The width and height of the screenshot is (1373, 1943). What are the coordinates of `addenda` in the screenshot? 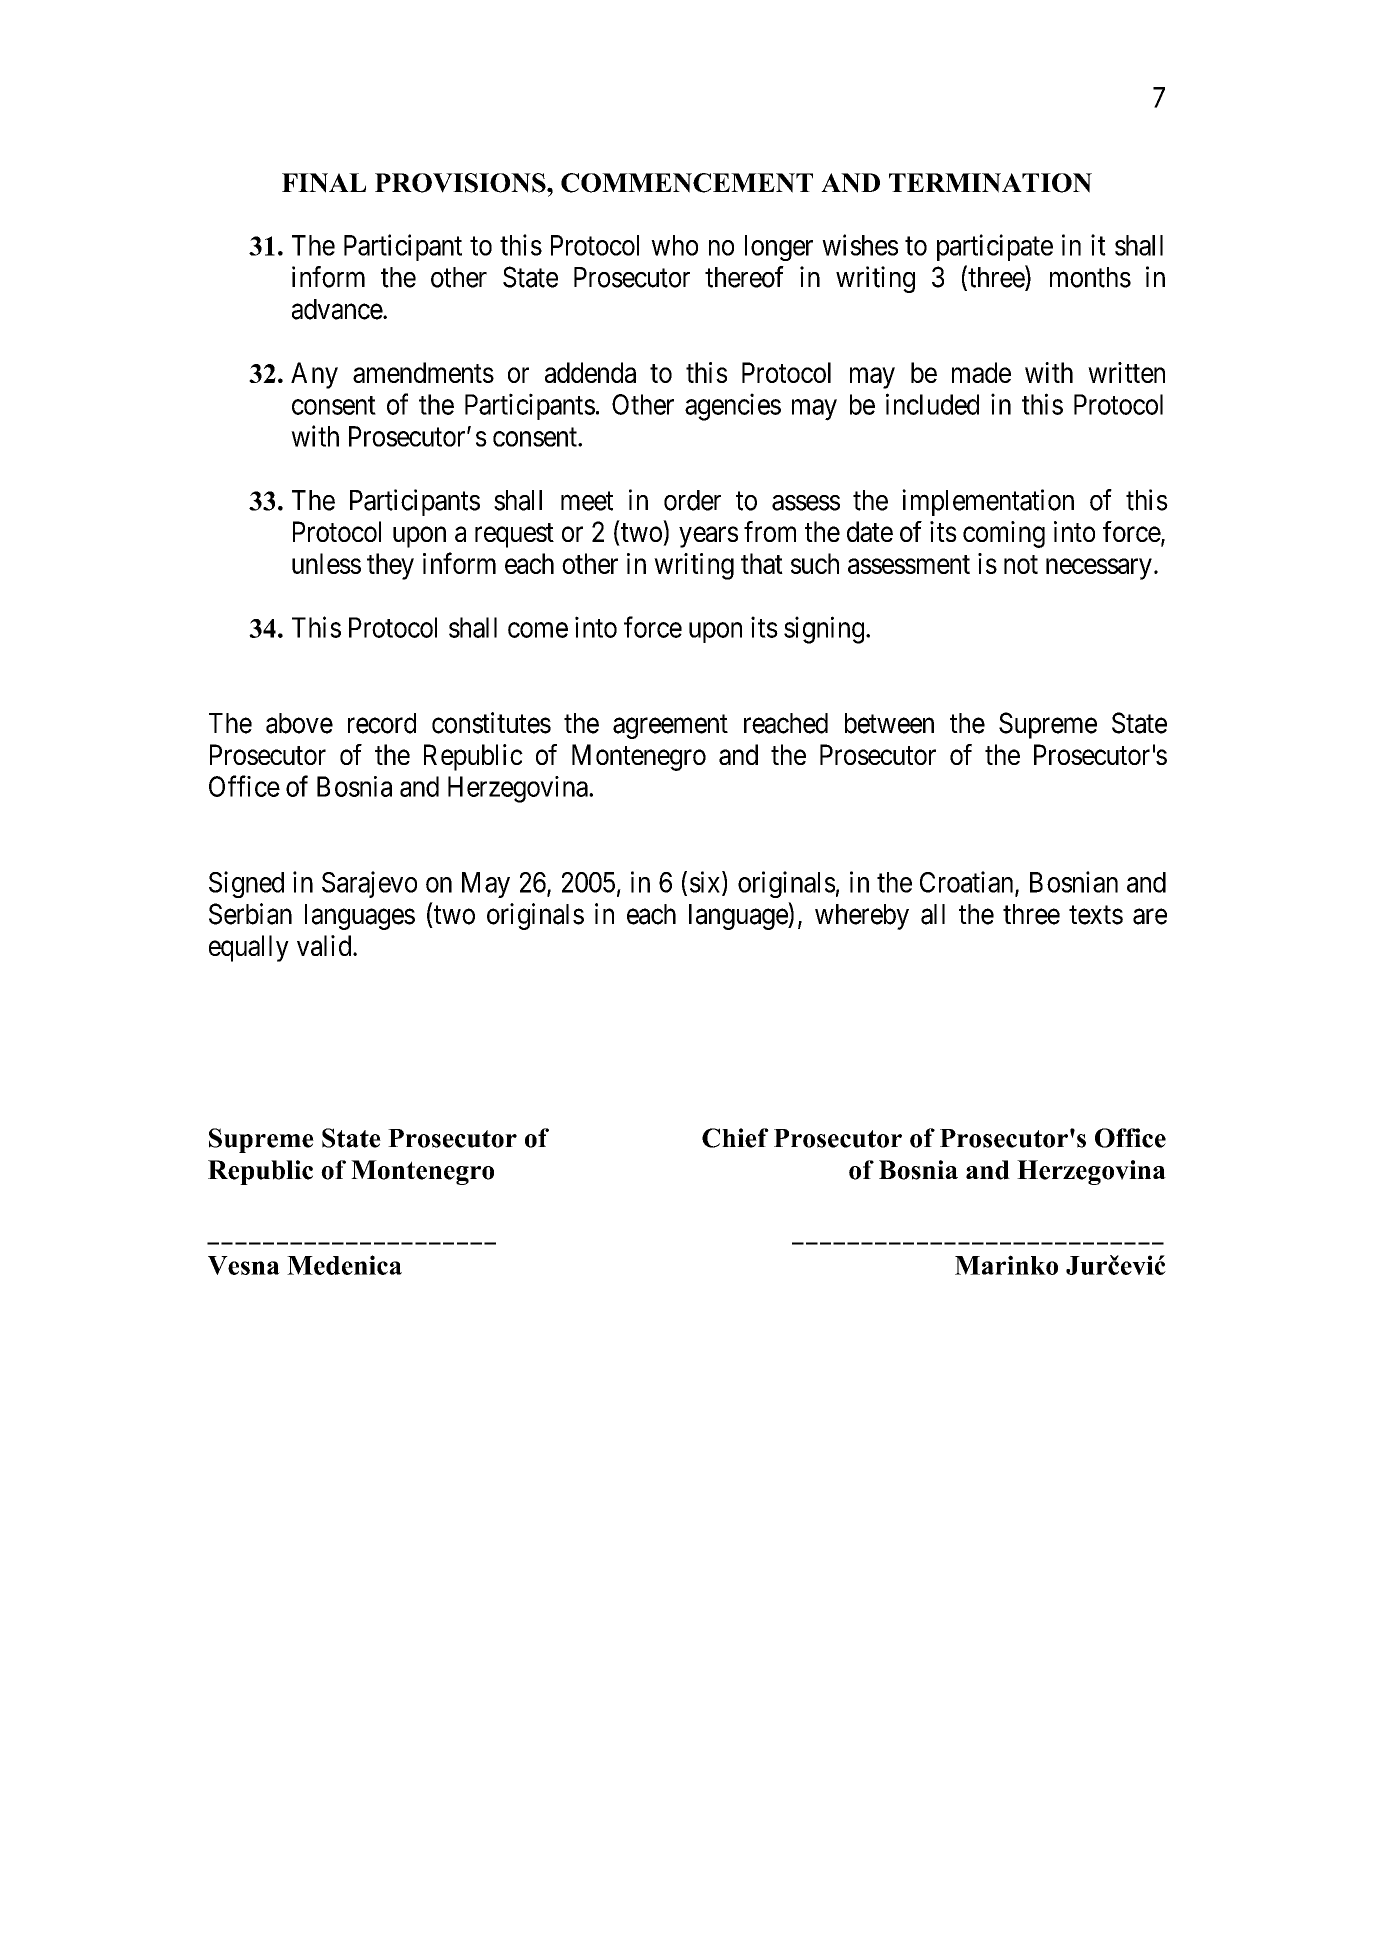 It's located at (590, 372).
